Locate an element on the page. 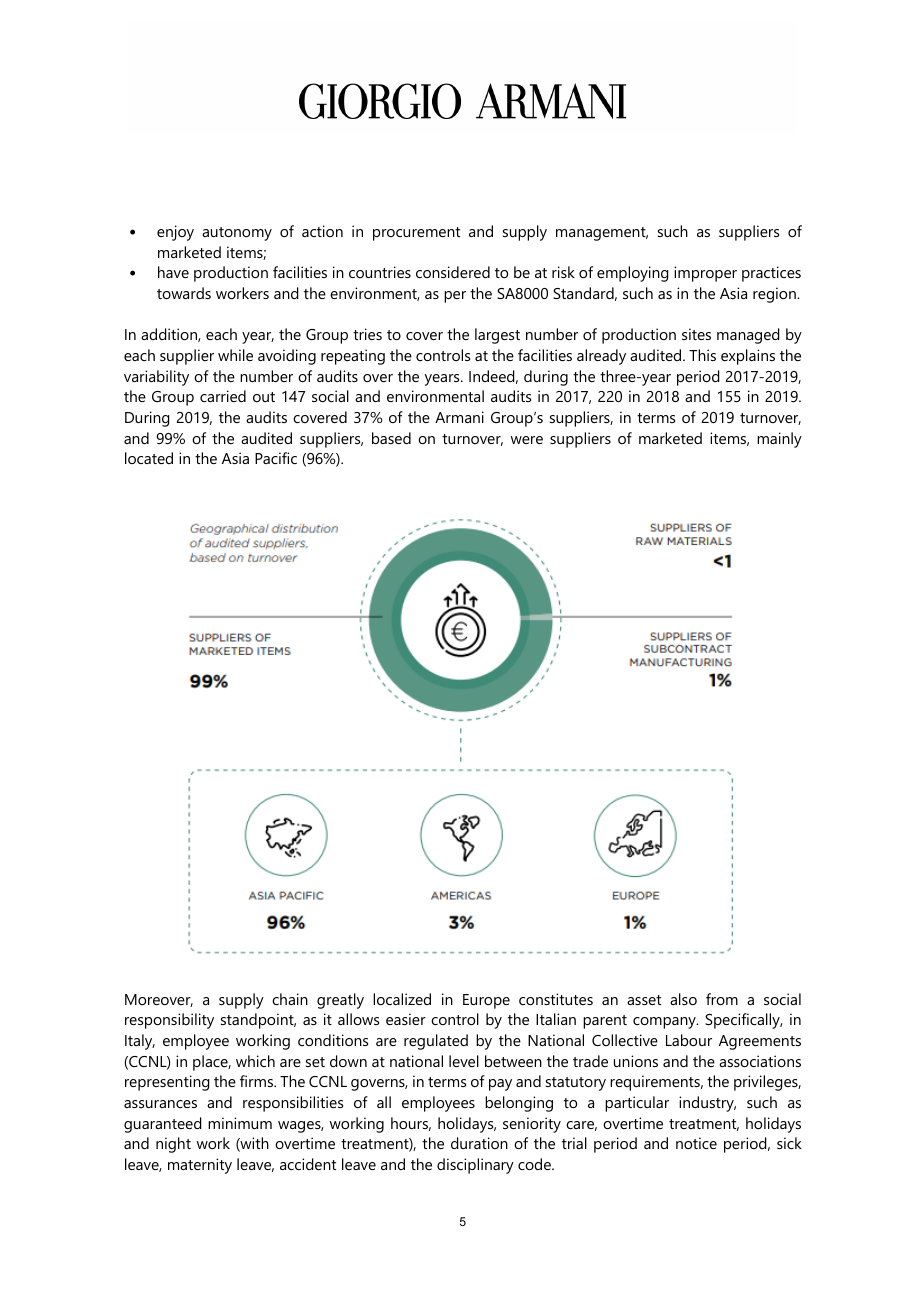  duration is located at coordinates (479, 1143).
